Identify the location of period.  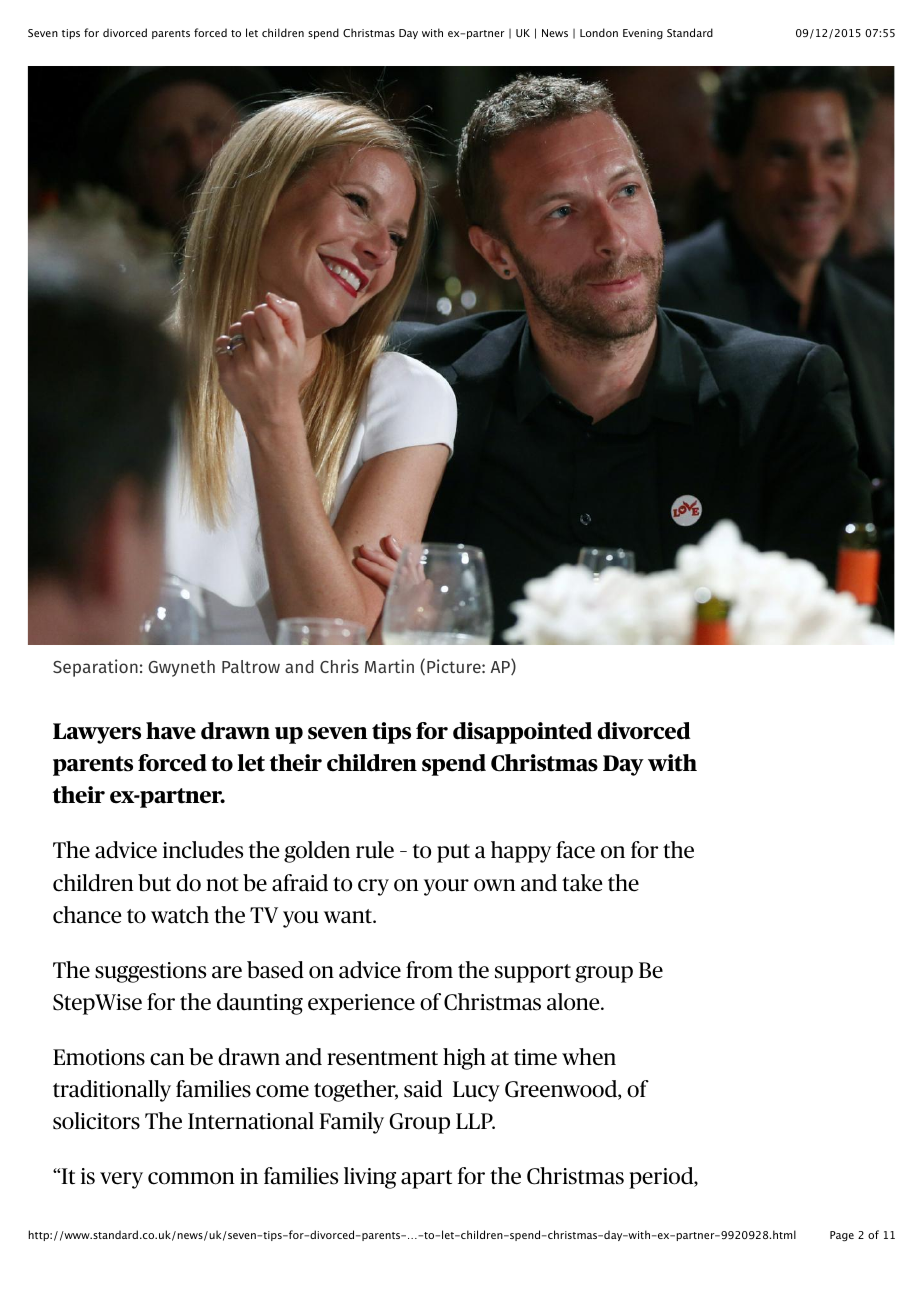
(662, 1178).
